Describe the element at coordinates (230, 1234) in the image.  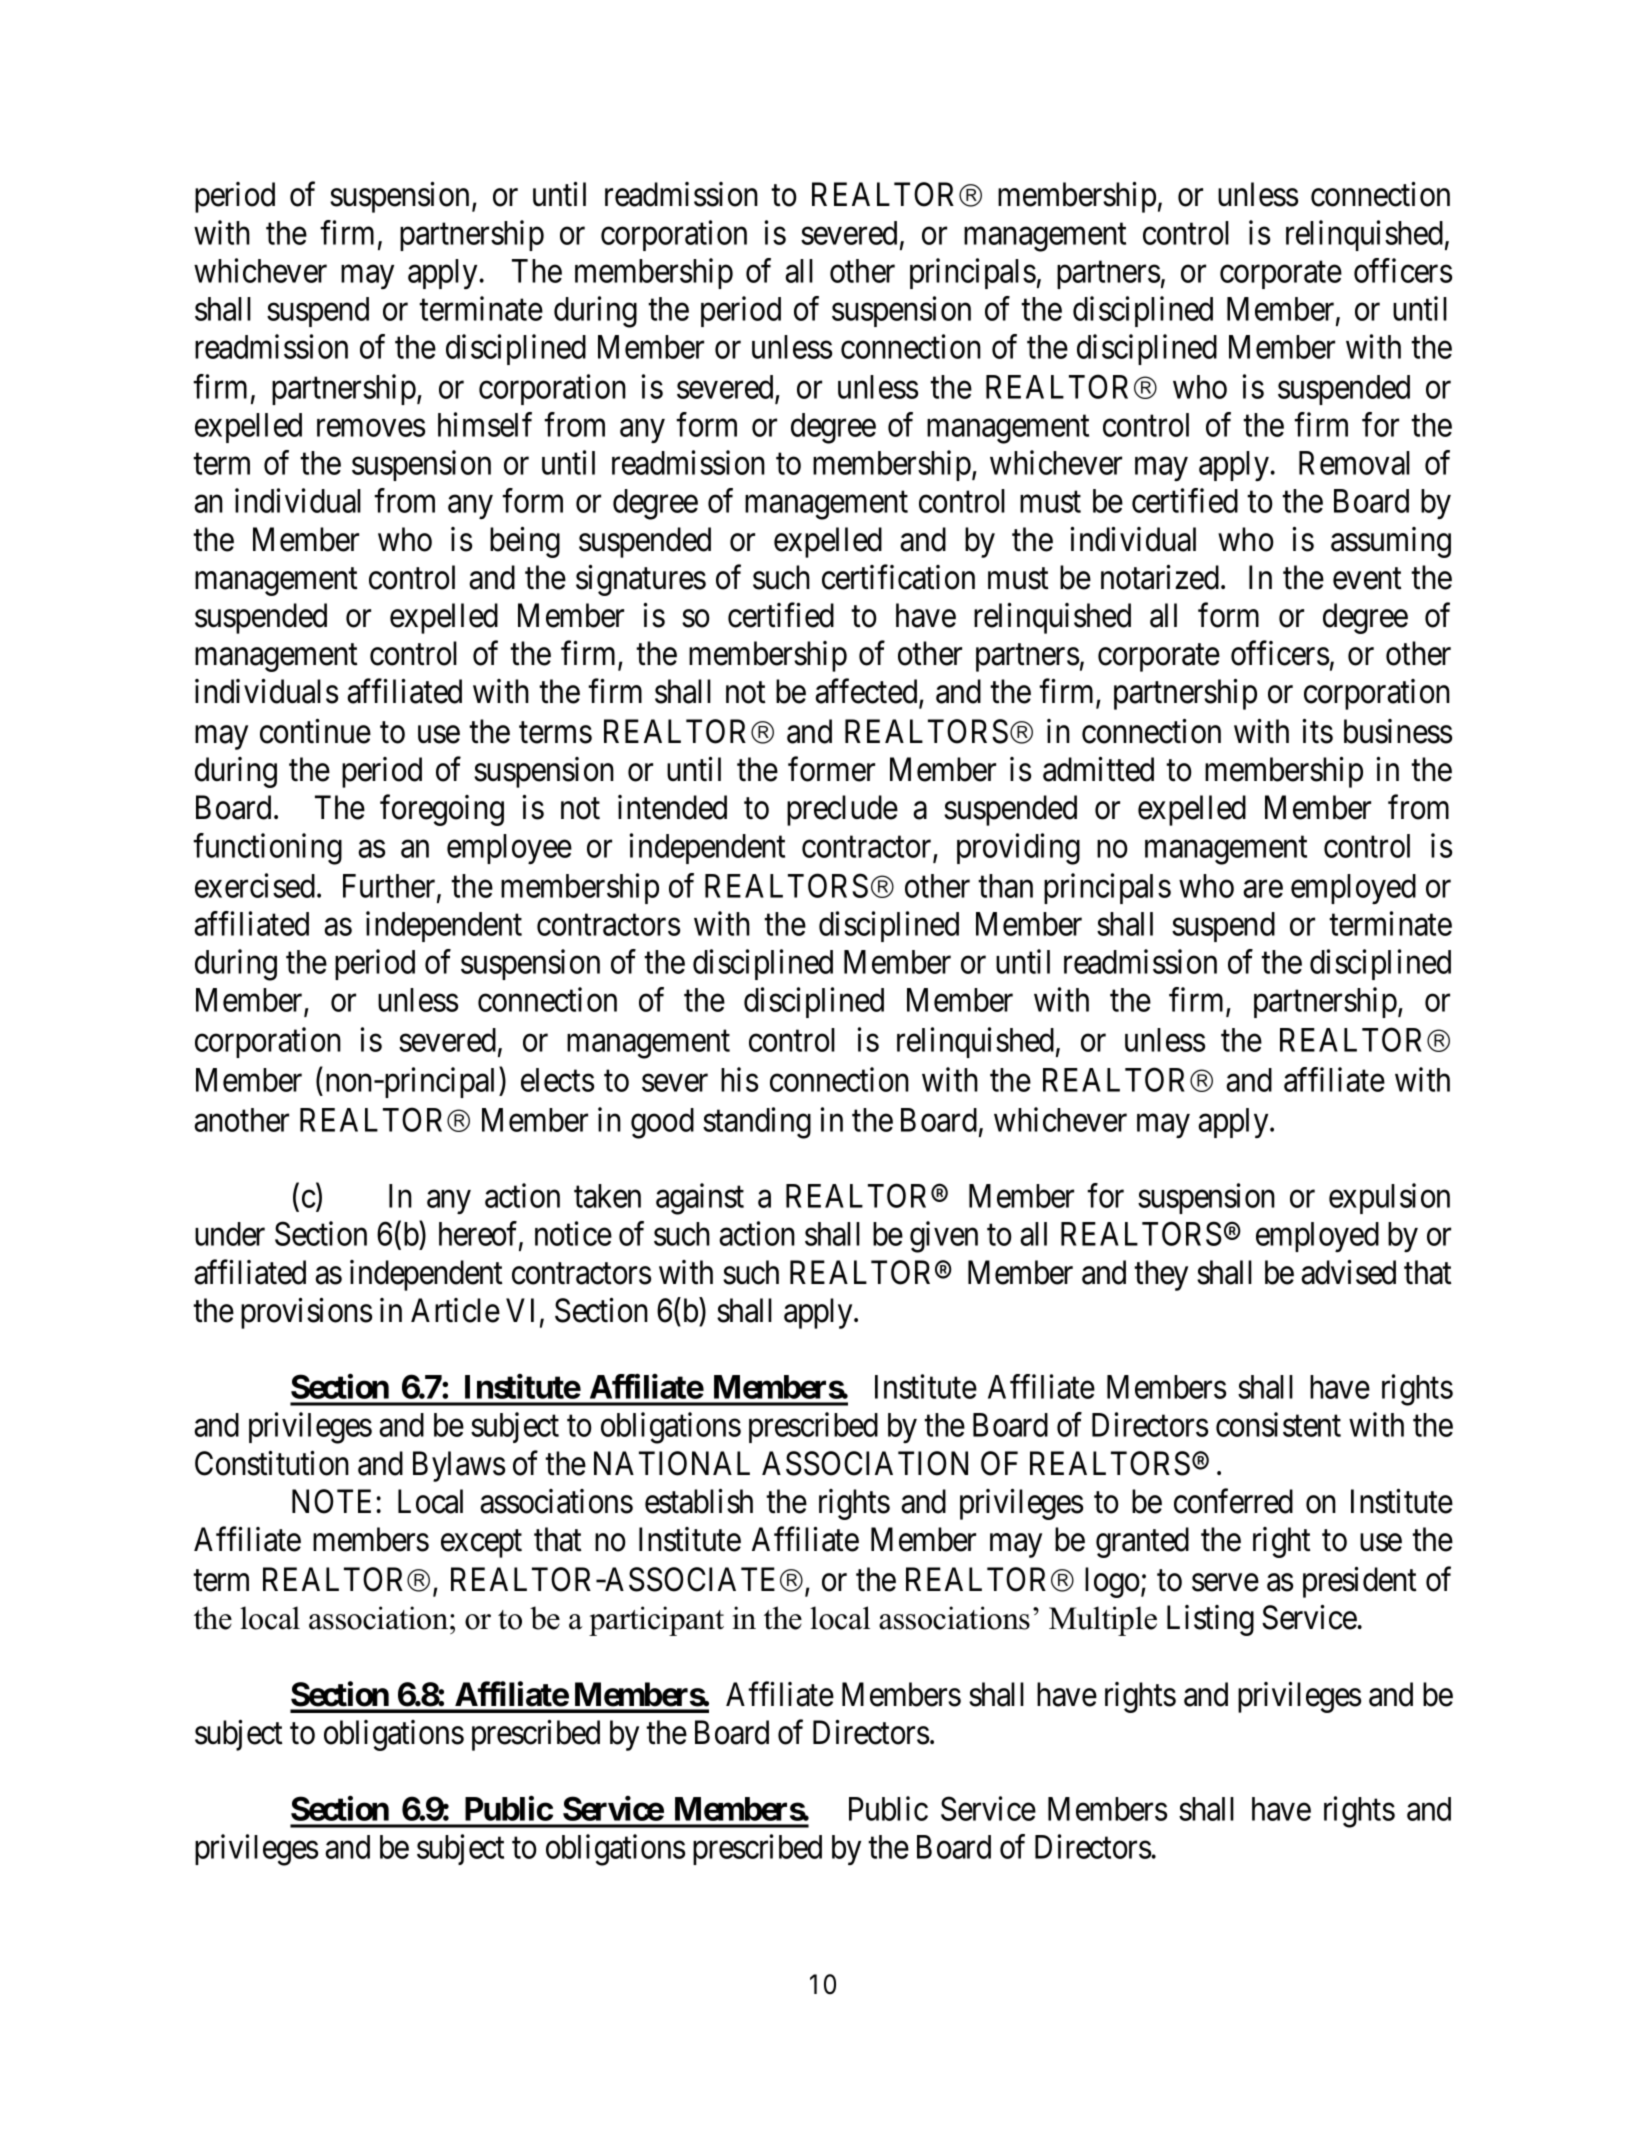
I see `under` at that location.
